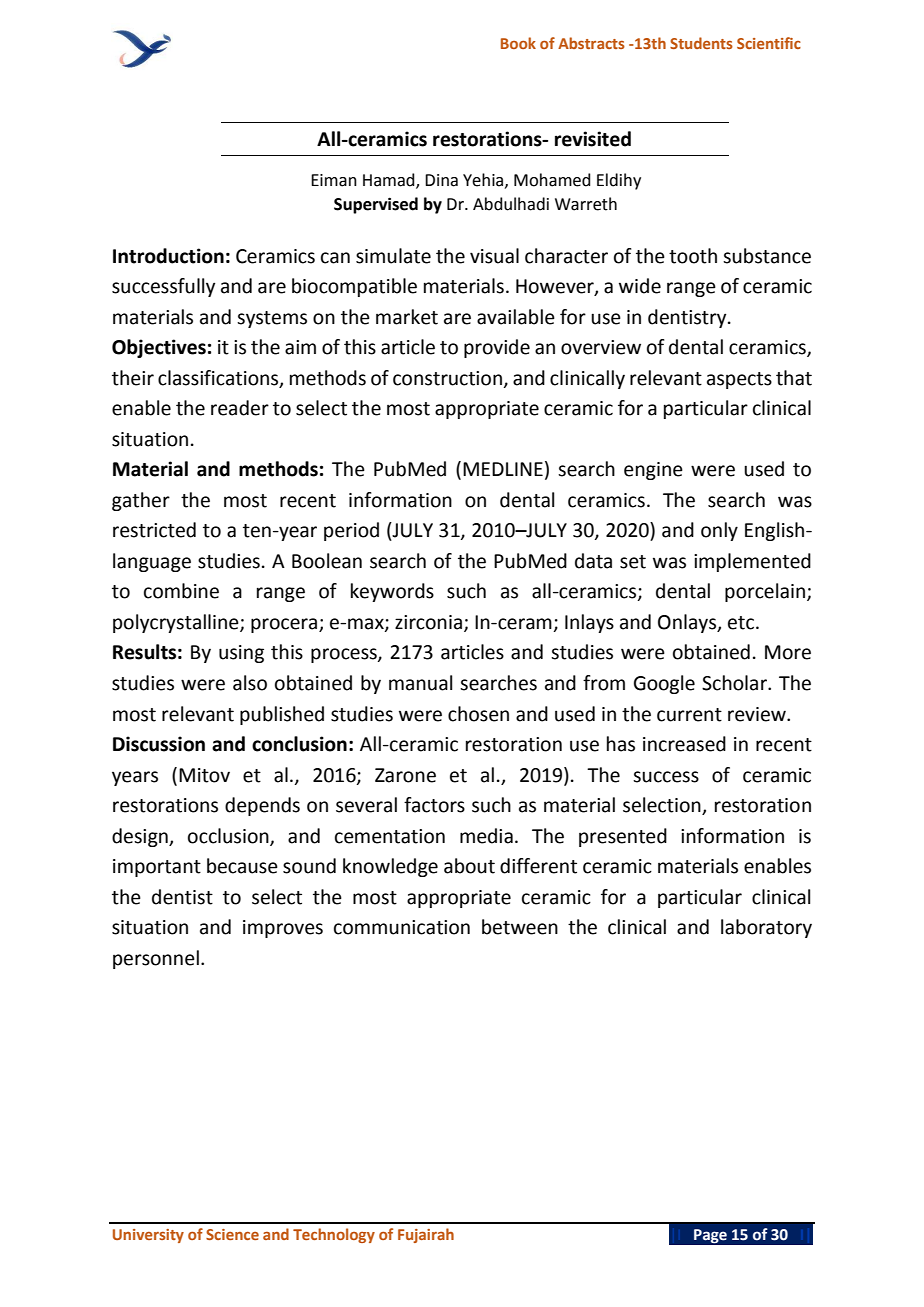 The image size is (924, 1307). I want to click on Objectives, so click(159, 348).
